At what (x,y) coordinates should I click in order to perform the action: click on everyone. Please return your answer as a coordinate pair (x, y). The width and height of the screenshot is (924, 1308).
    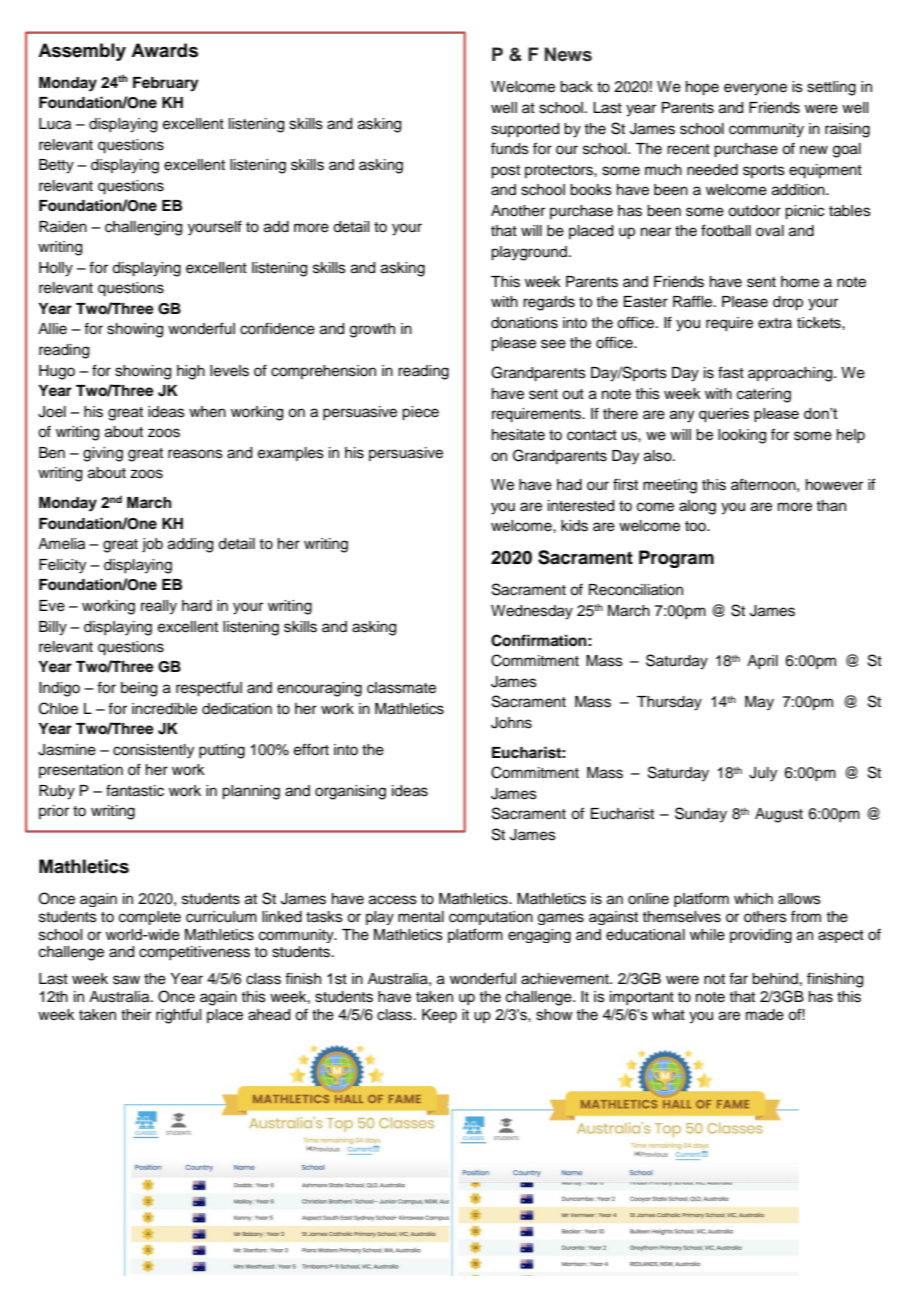
    Looking at the image, I should click on (755, 89).
